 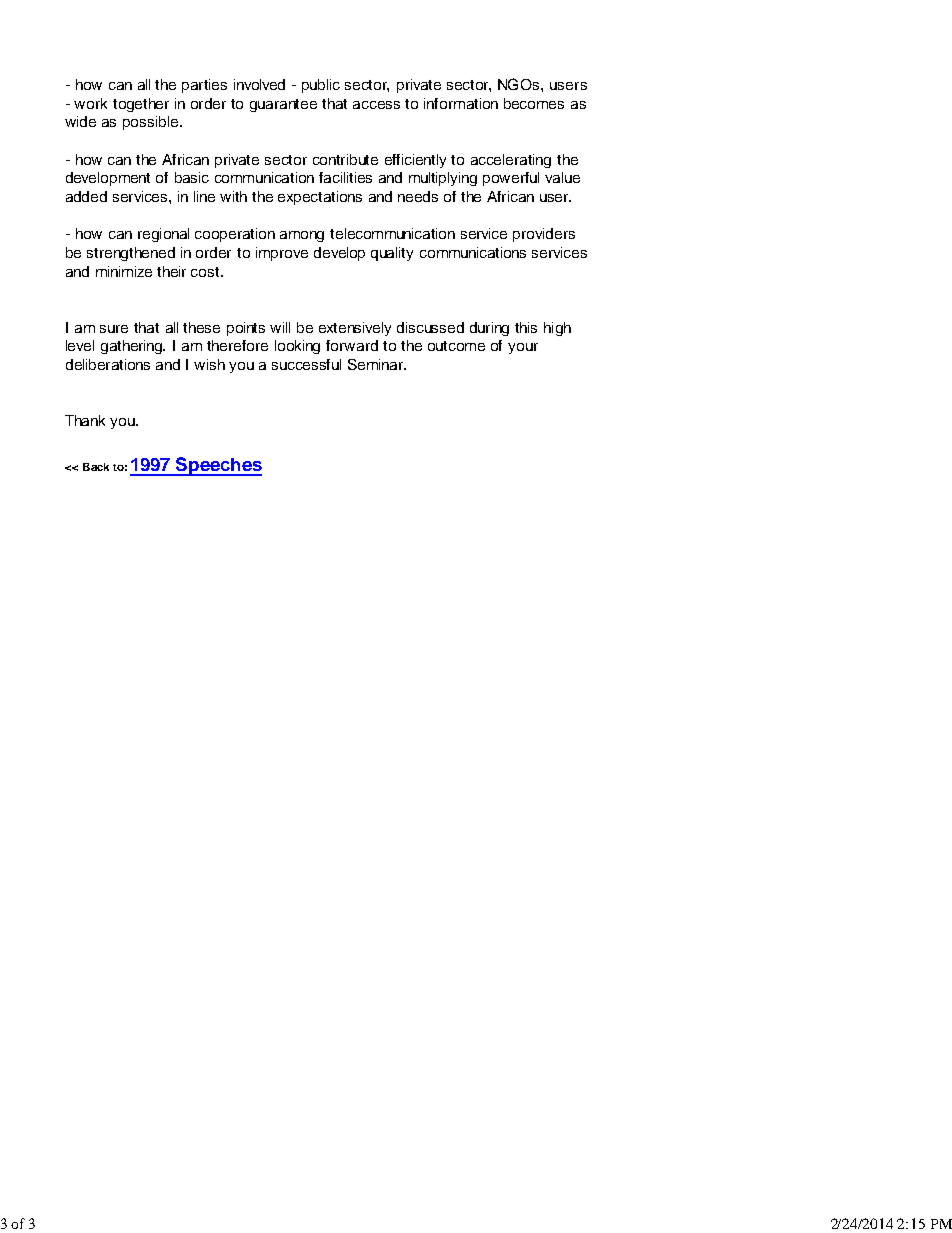 I want to click on deliberations, so click(x=108, y=364).
